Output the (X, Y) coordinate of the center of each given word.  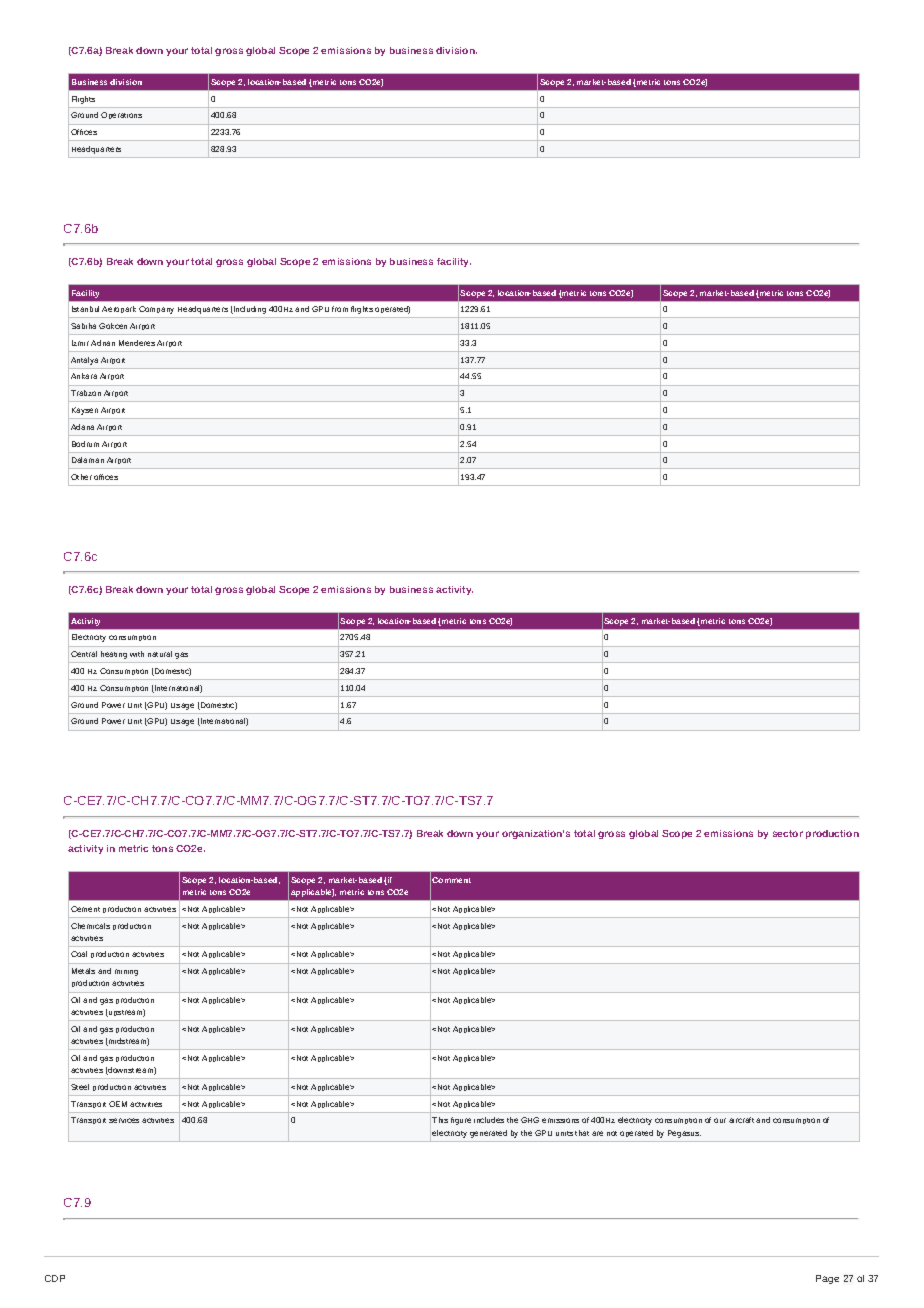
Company (156, 310)
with (137, 654)
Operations (121, 115)
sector (788, 833)
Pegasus (684, 1134)
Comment (451, 880)
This (440, 1120)
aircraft (741, 1120)
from (340, 309)
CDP (55, 1278)
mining (126, 972)
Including (249, 310)
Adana (82, 427)
